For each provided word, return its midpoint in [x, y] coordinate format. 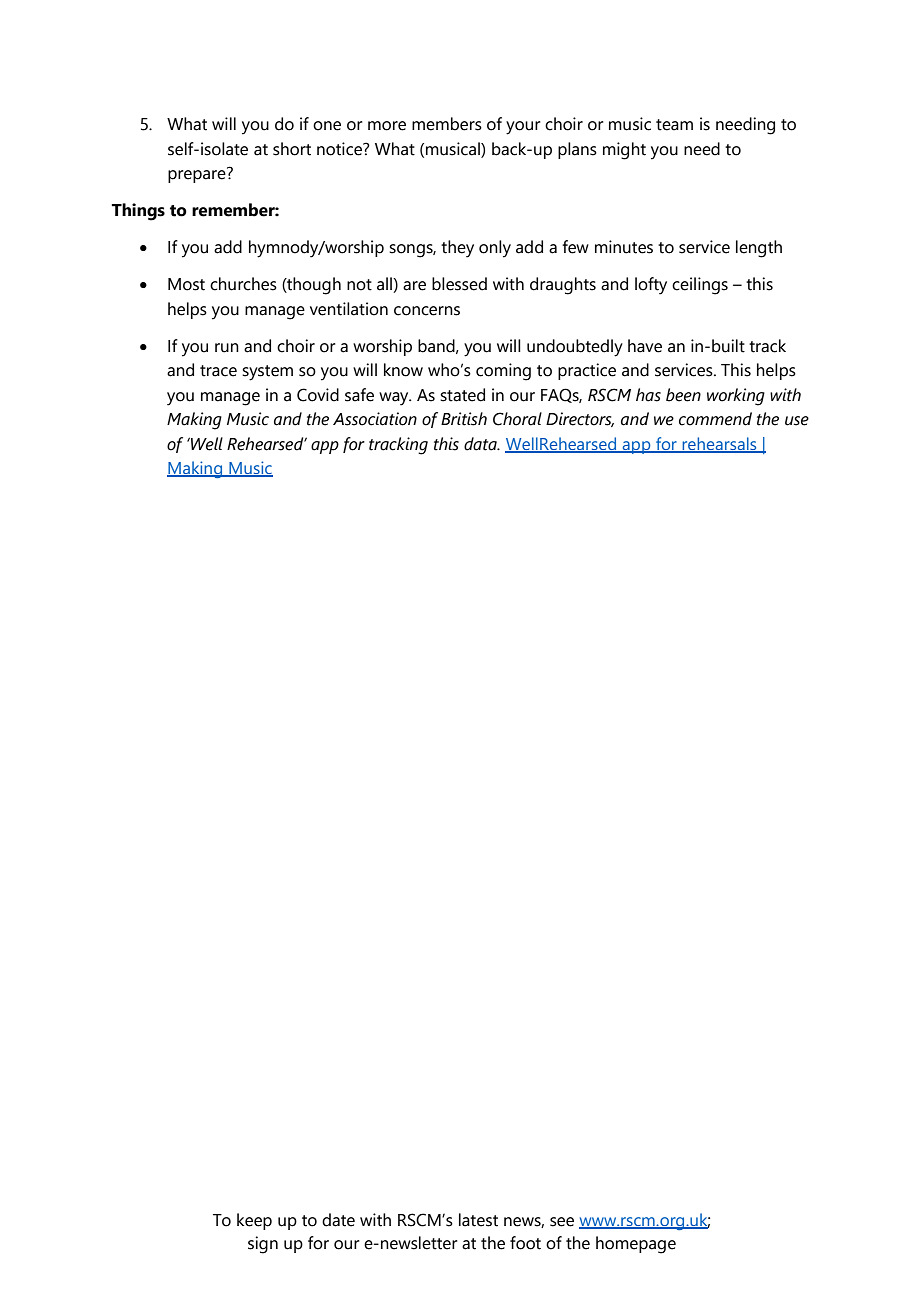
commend [715, 419]
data [481, 444]
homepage [636, 1245]
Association [375, 419]
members [447, 124]
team [674, 125]
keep [254, 1221]
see [562, 1222]
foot [525, 1243]
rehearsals [720, 445]
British [464, 419]
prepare [198, 175]
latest [478, 1220]
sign [263, 1245]
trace [218, 371]
